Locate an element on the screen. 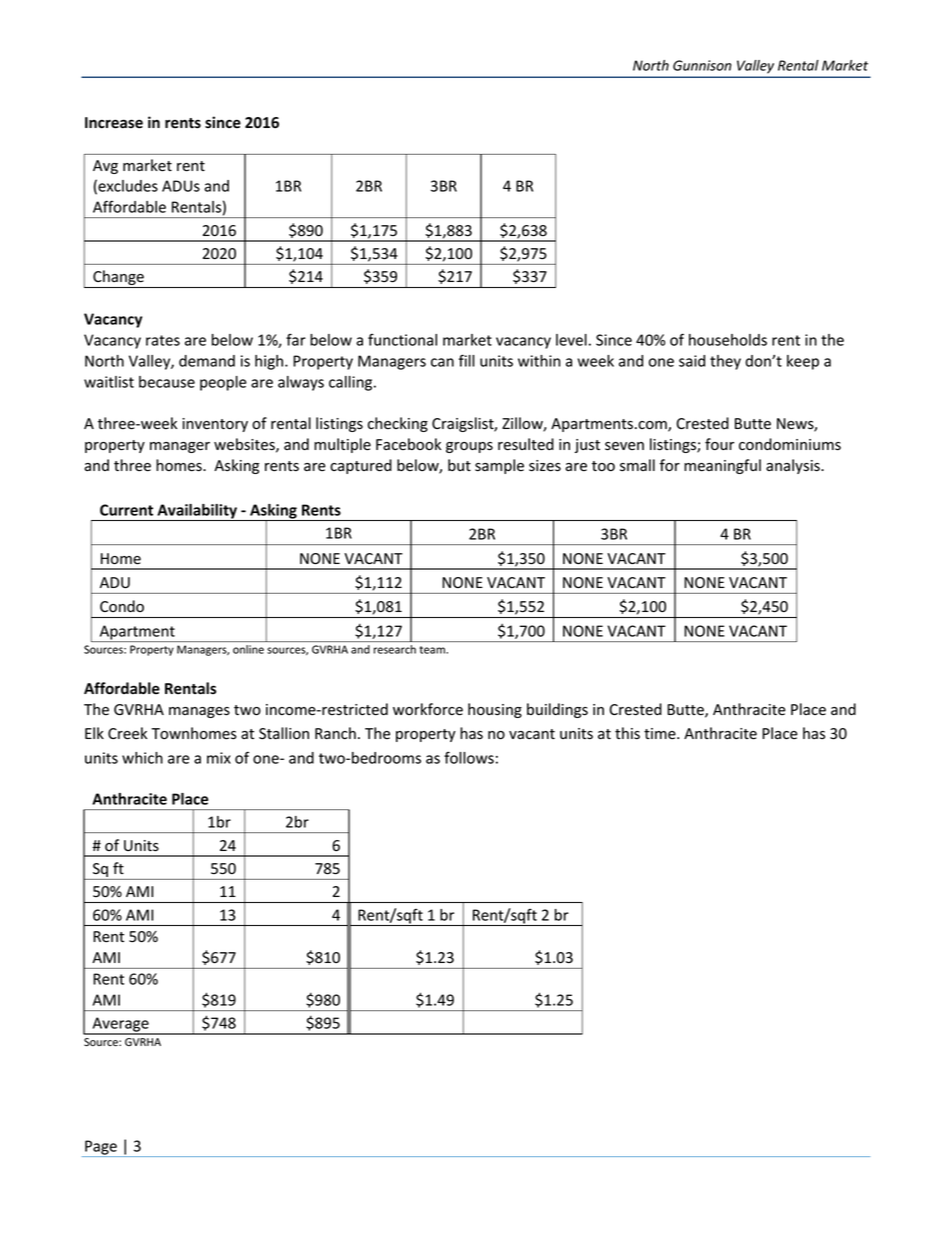 This screenshot has width=952, height=1233. Avg is located at coordinates (105, 167).
